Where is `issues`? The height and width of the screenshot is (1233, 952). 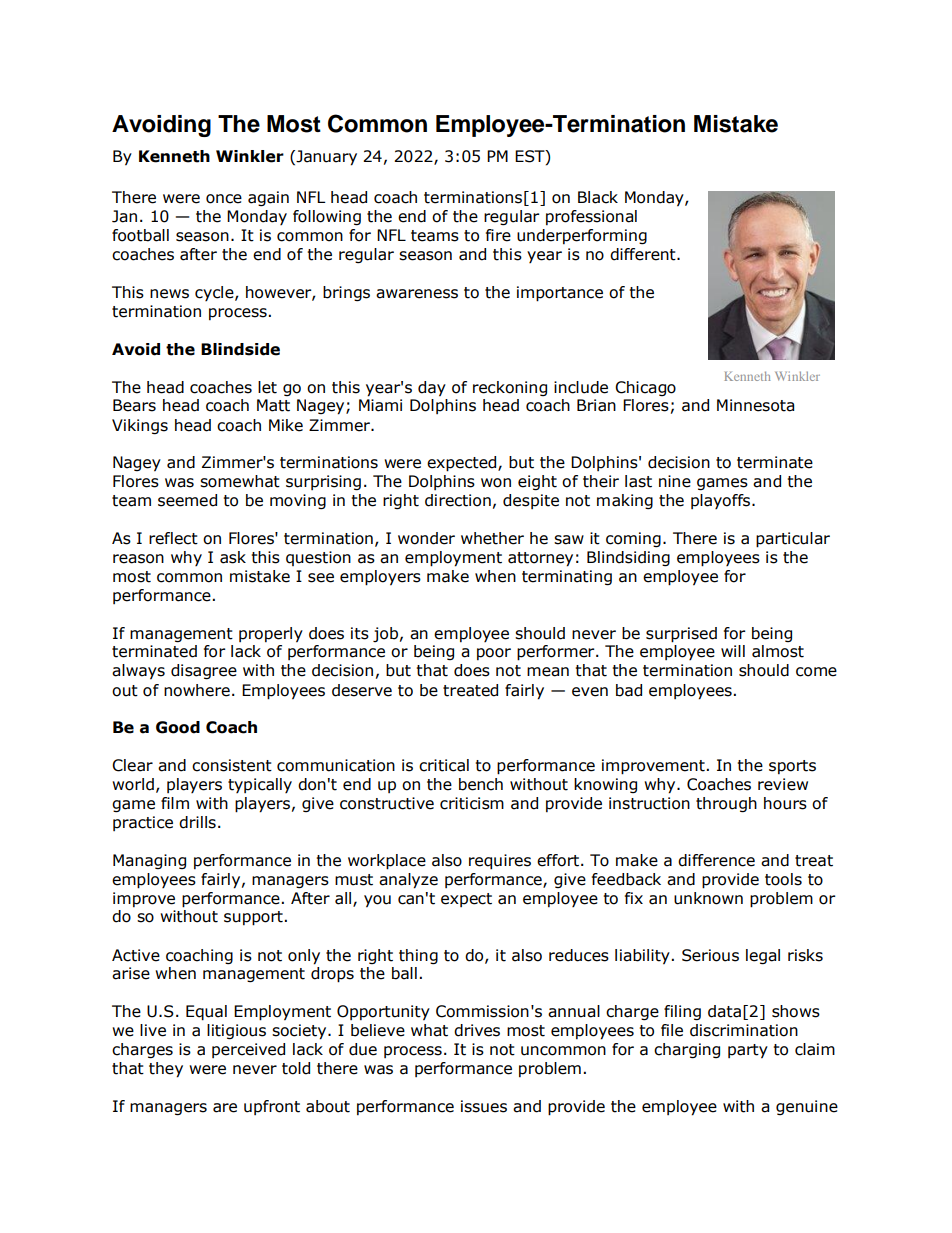
issues is located at coordinates (484, 1106).
